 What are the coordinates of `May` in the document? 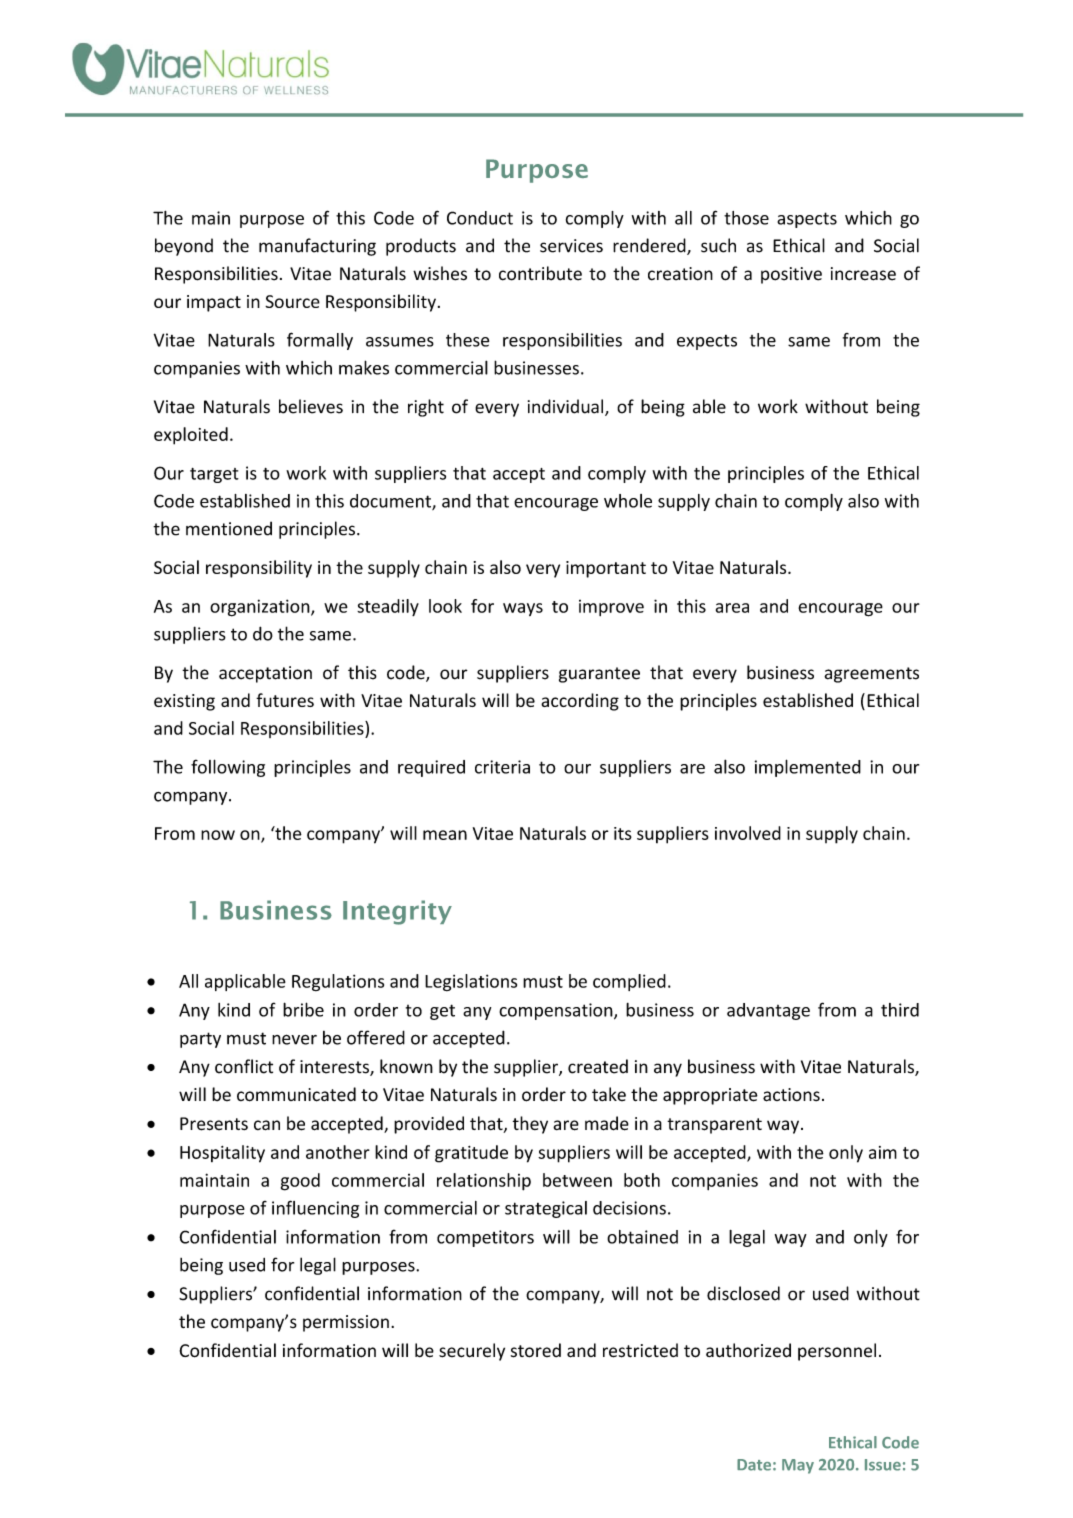 It's located at (798, 1466).
